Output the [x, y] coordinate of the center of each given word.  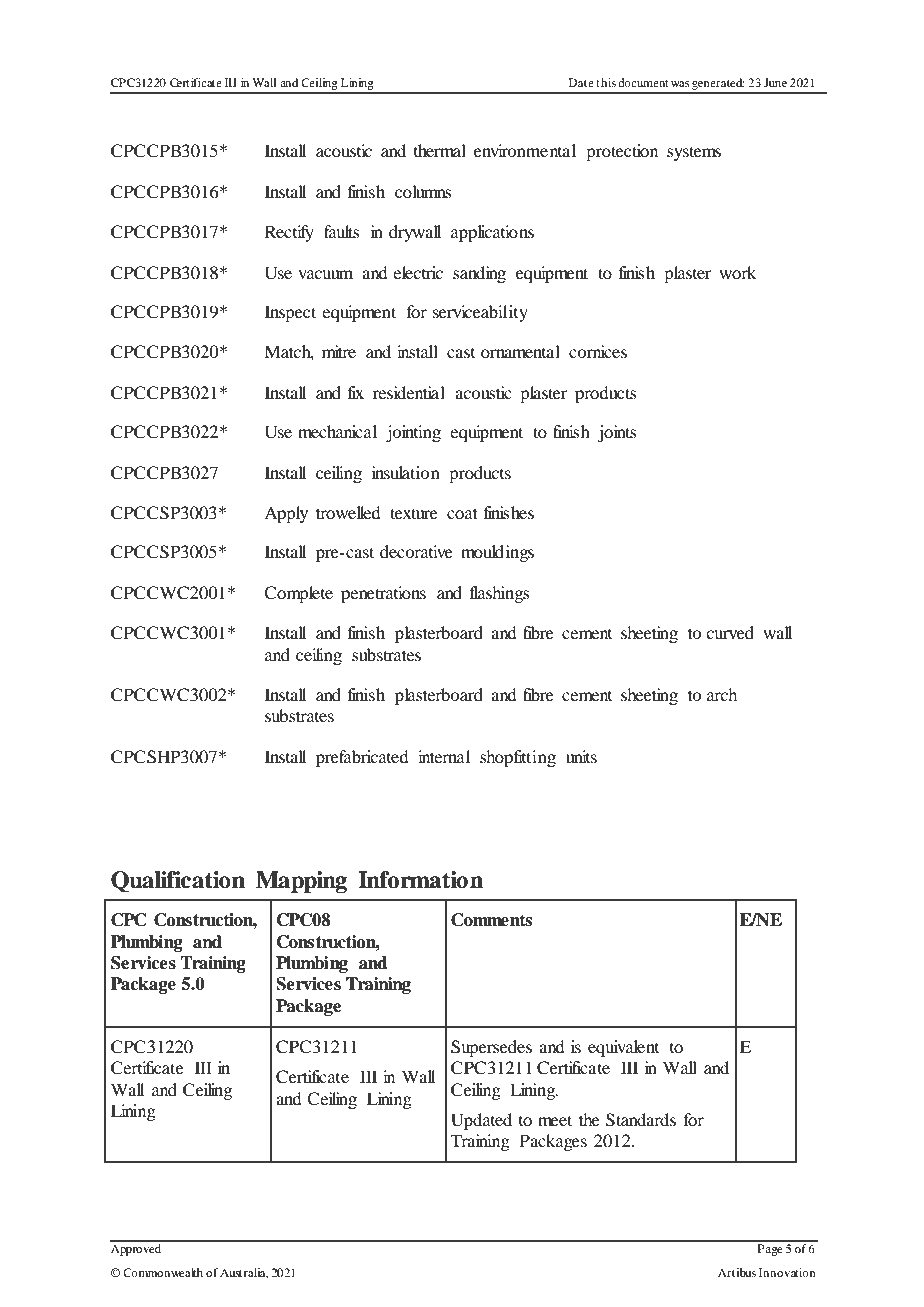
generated [717, 85]
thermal [440, 150]
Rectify [289, 233]
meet [555, 1120]
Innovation [787, 1272]
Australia [244, 1273]
